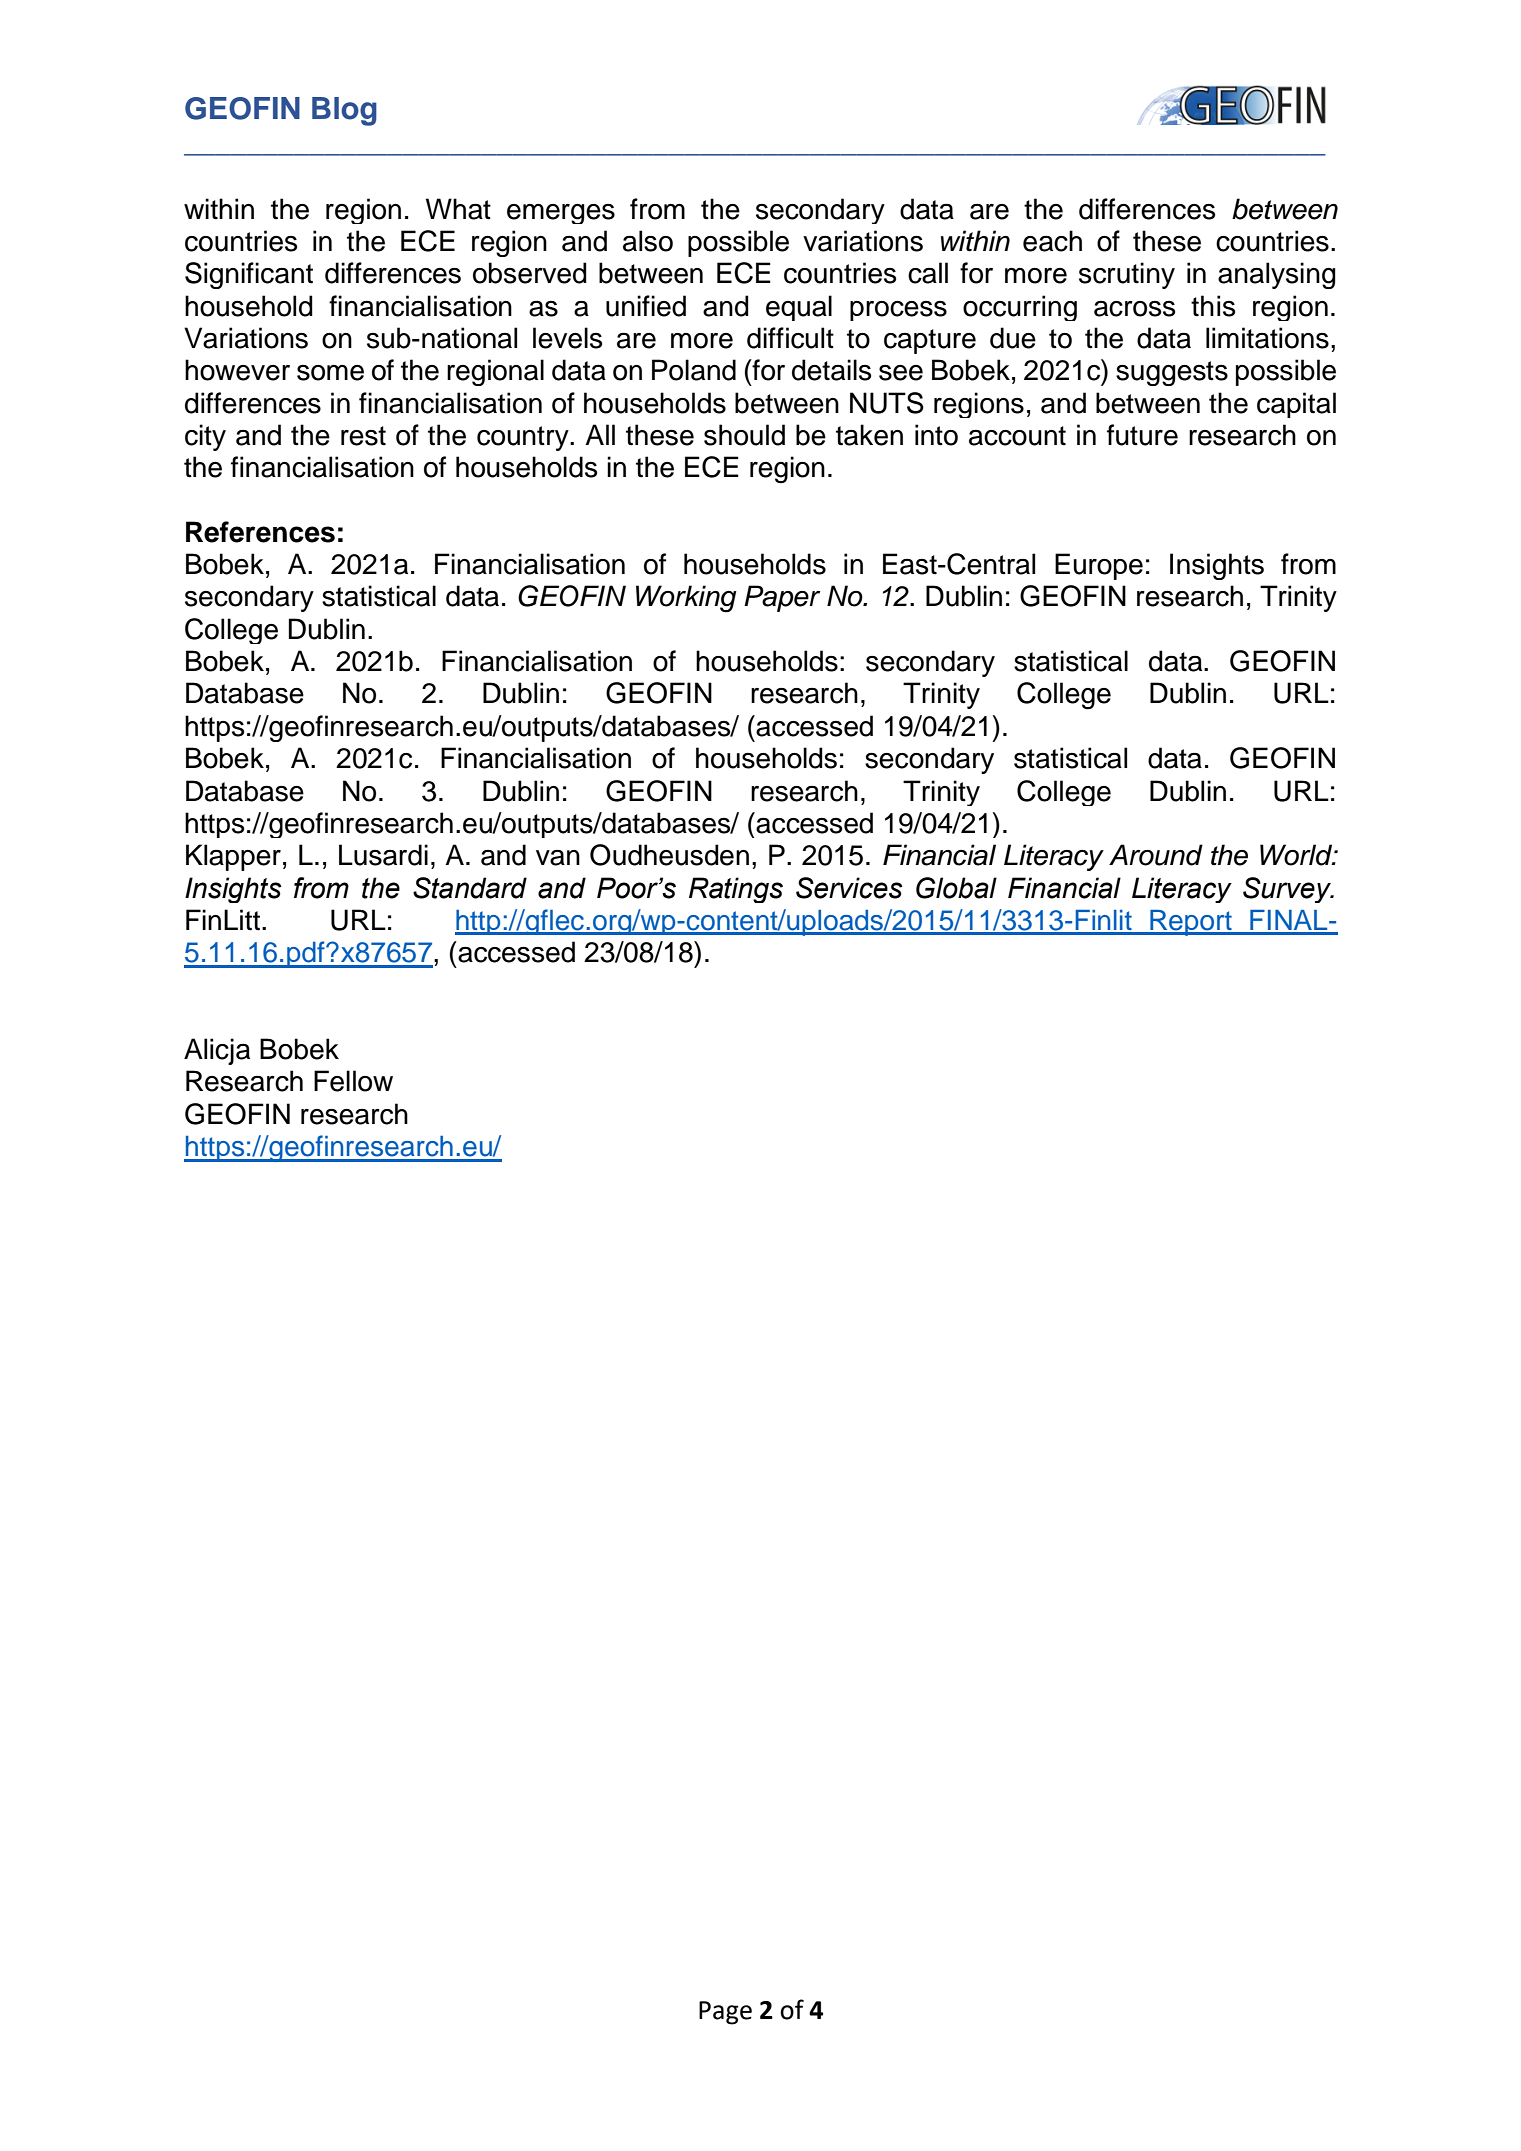  What do you see at coordinates (736, 890) in the document?
I see `Ratings` at bounding box center [736, 890].
